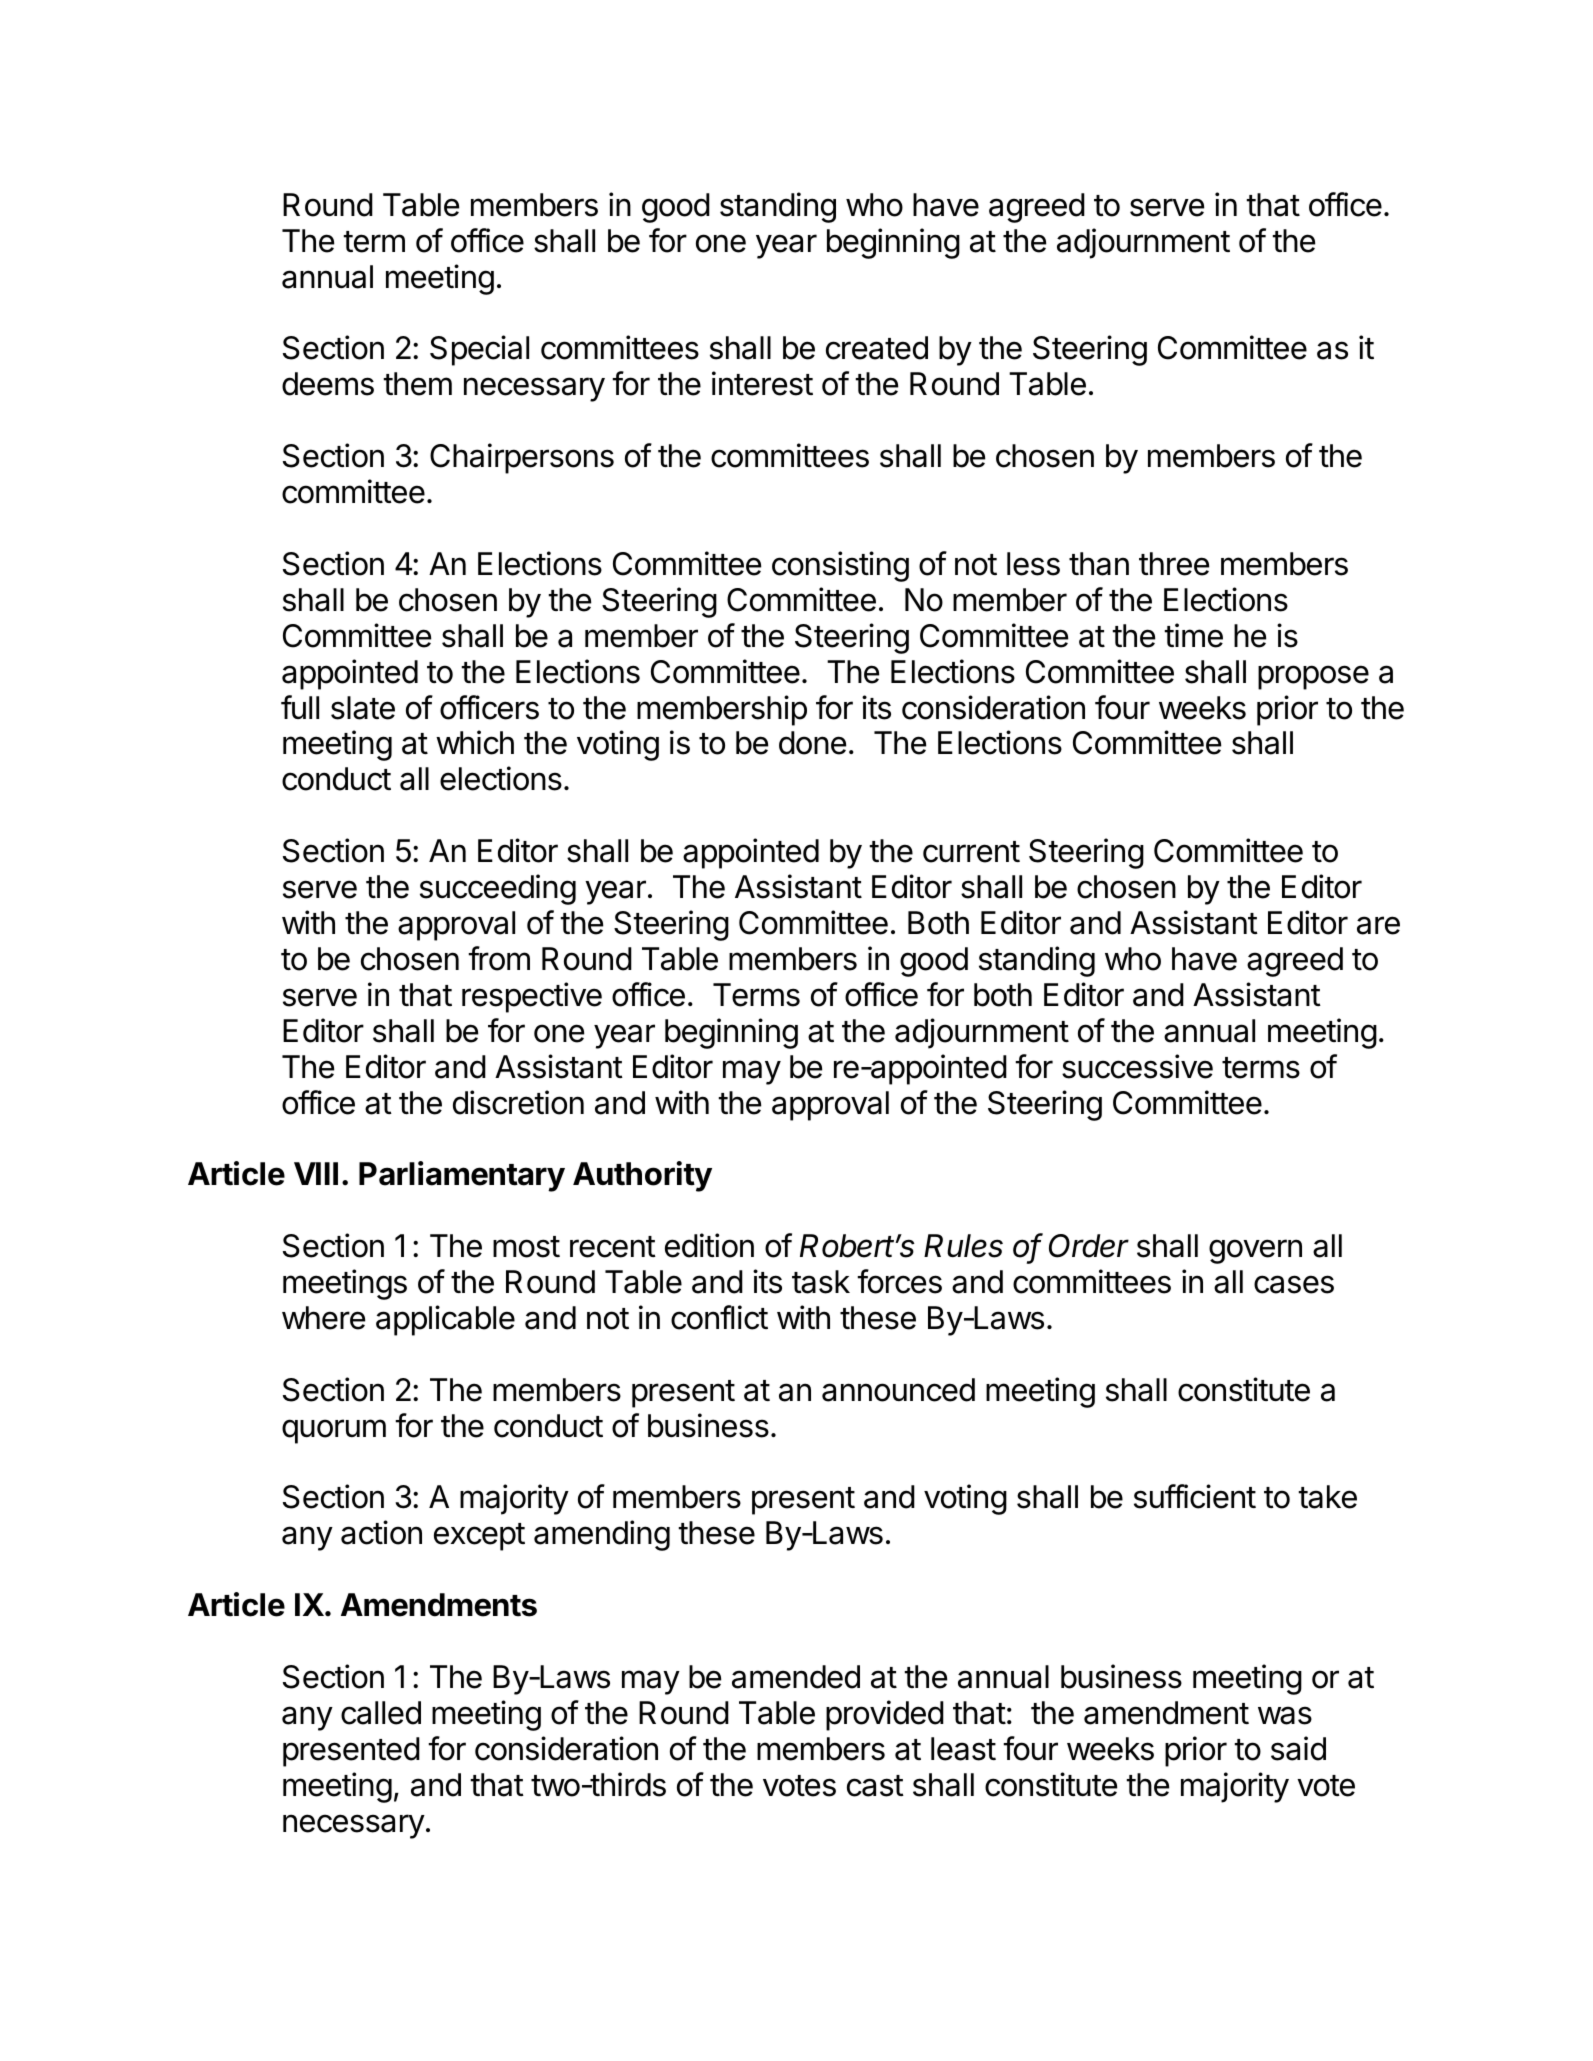 The width and height of the image is (1593, 2061). What do you see at coordinates (417, 384) in the image?
I see `them` at bounding box center [417, 384].
